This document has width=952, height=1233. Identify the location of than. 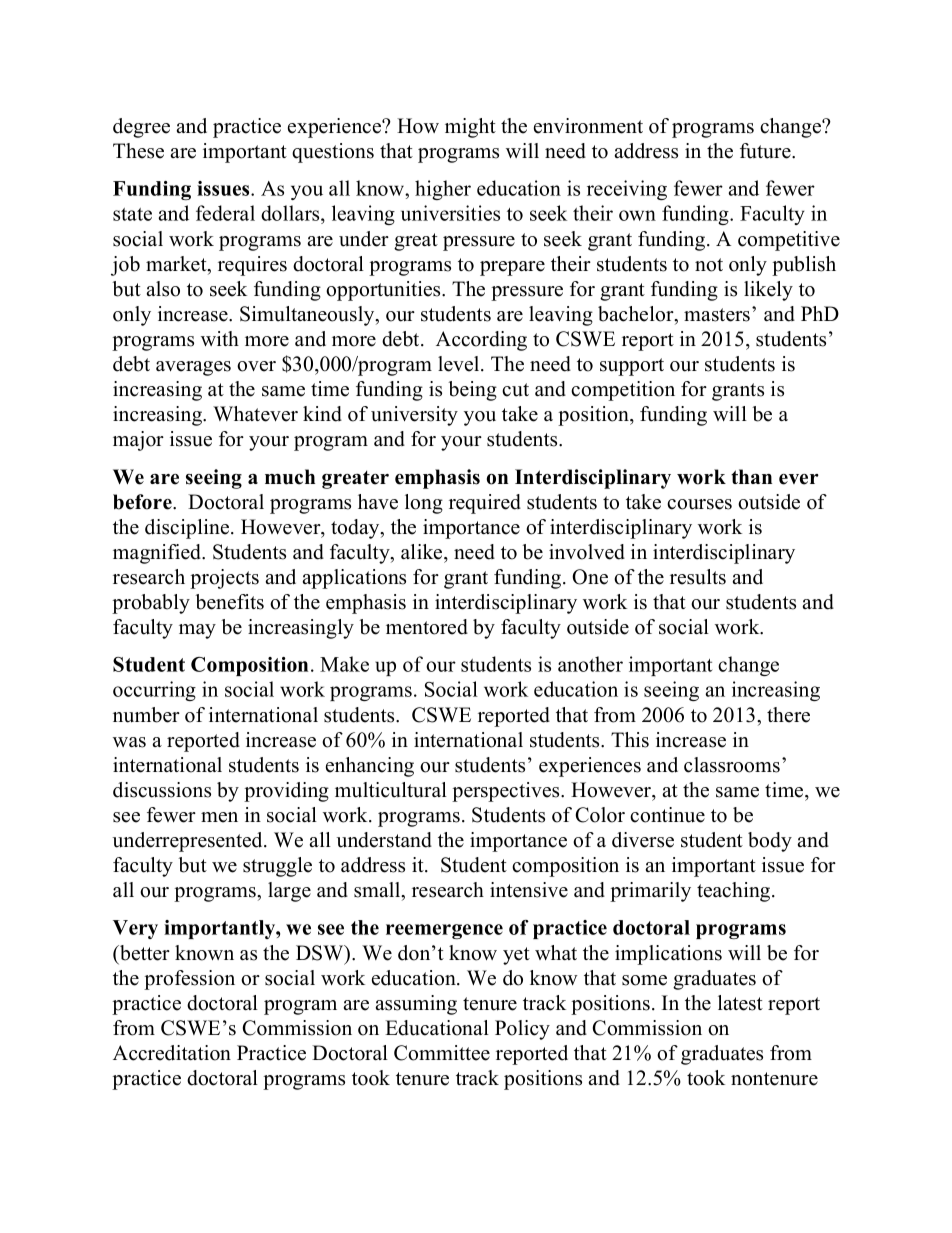
(751, 476).
